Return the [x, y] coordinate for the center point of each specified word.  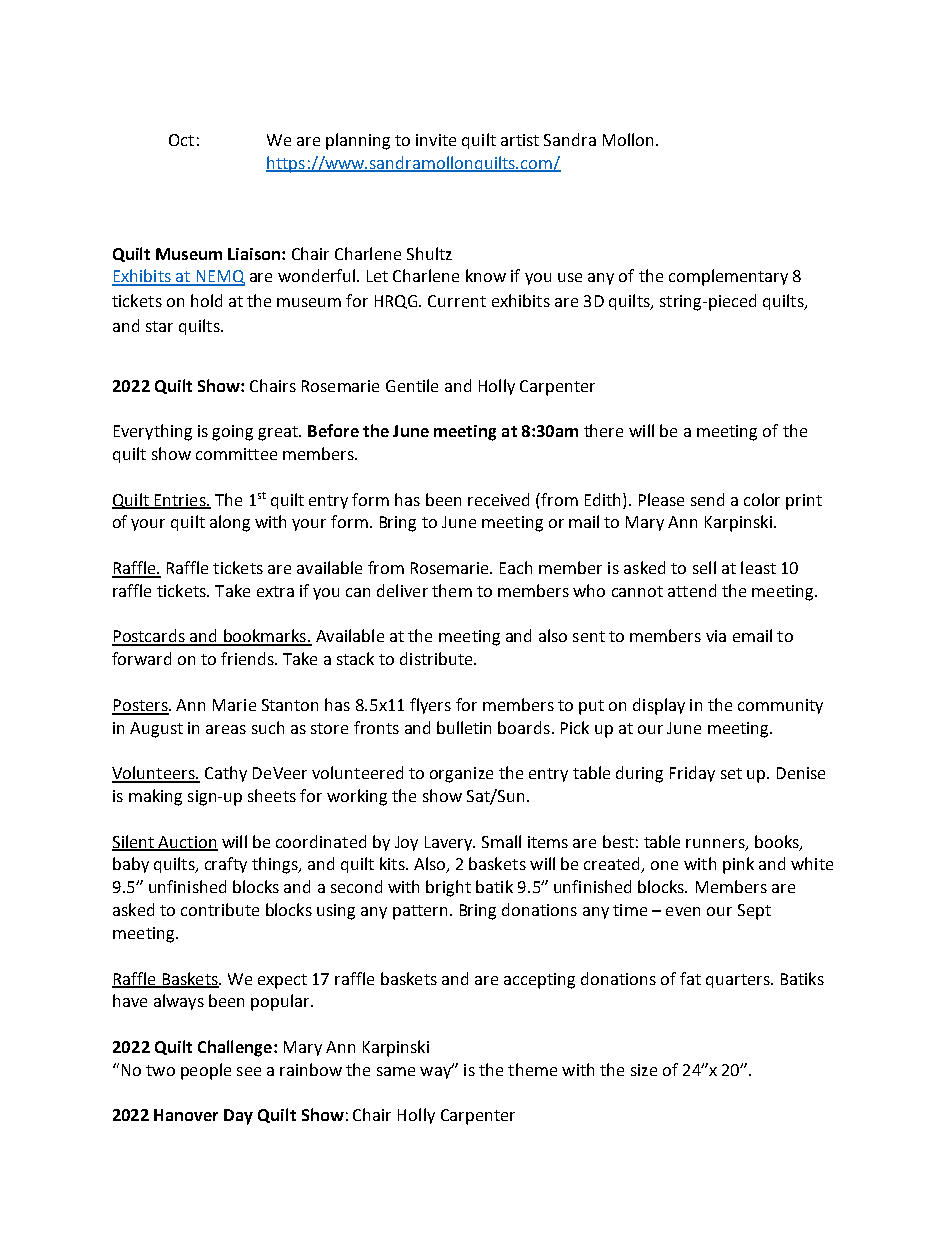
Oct [181, 140]
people [206, 1071]
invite [436, 140]
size [644, 1070]
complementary [728, 277]
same [396, 1071]
